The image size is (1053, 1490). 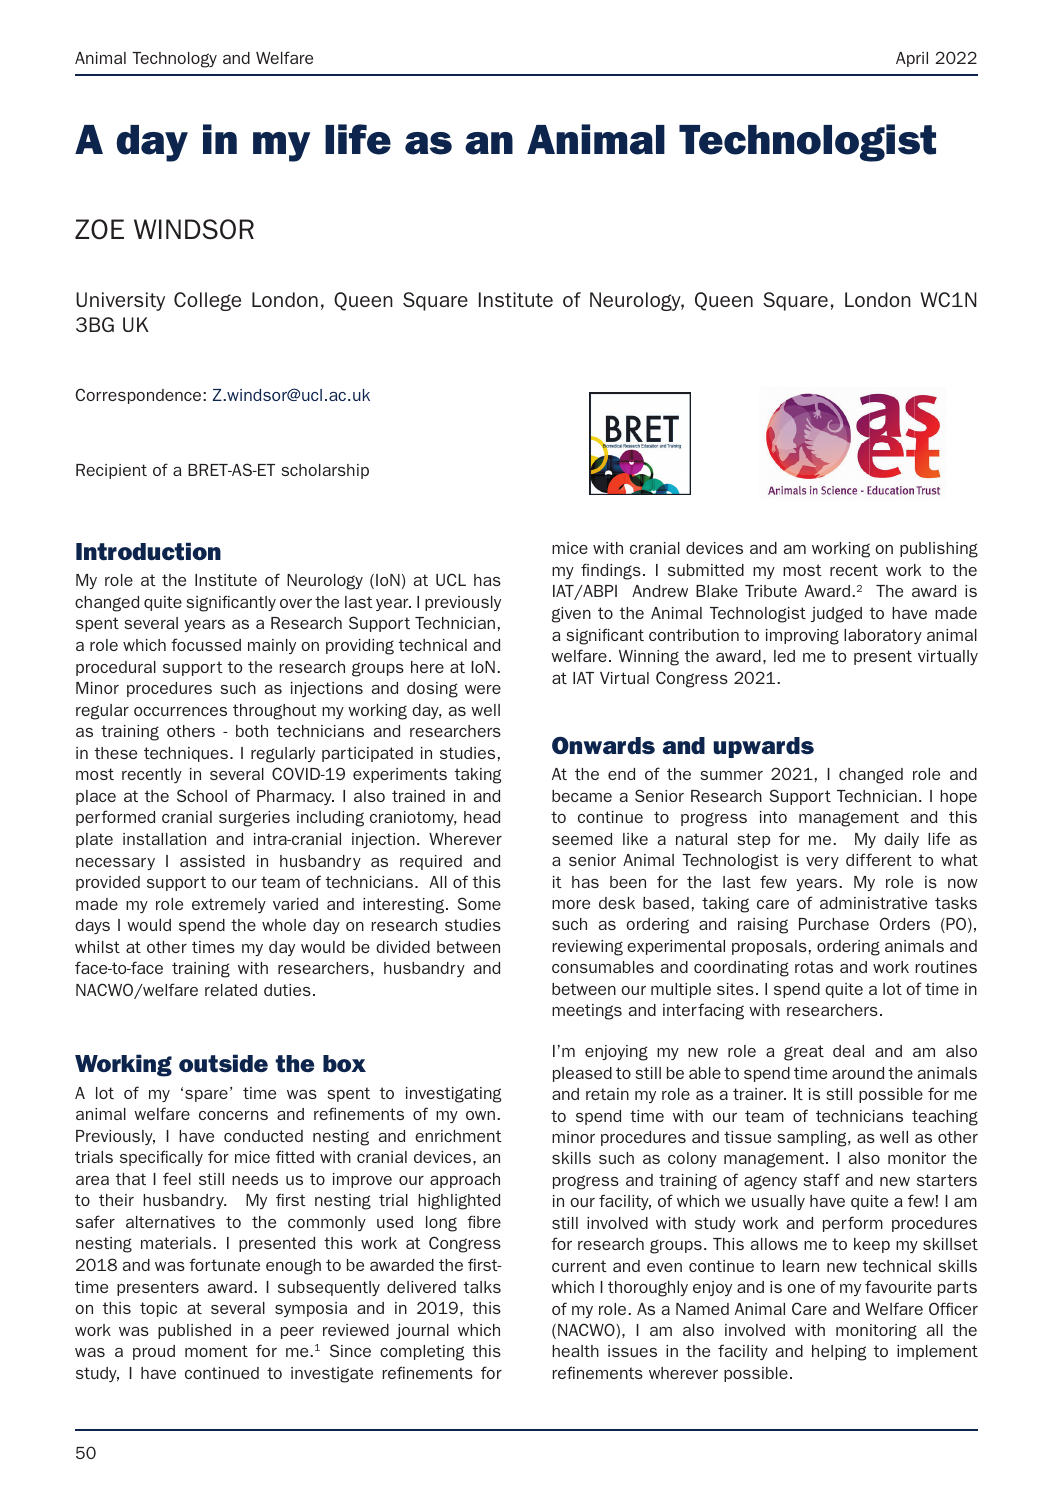 I want to click on ZOE, so click(x=99, y=229).
